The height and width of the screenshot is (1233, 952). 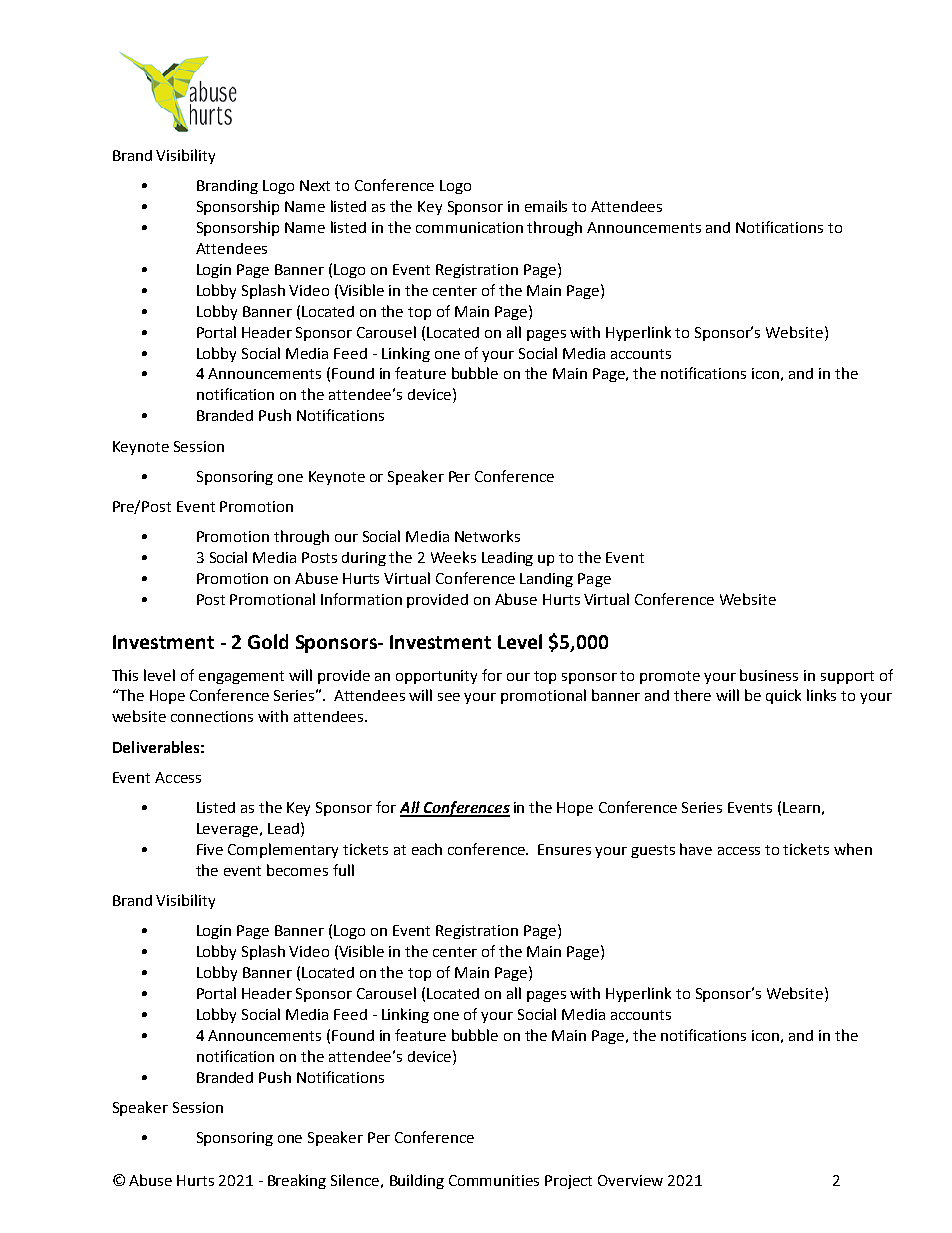 I want to click on Five, so click(x=210, y=849).
